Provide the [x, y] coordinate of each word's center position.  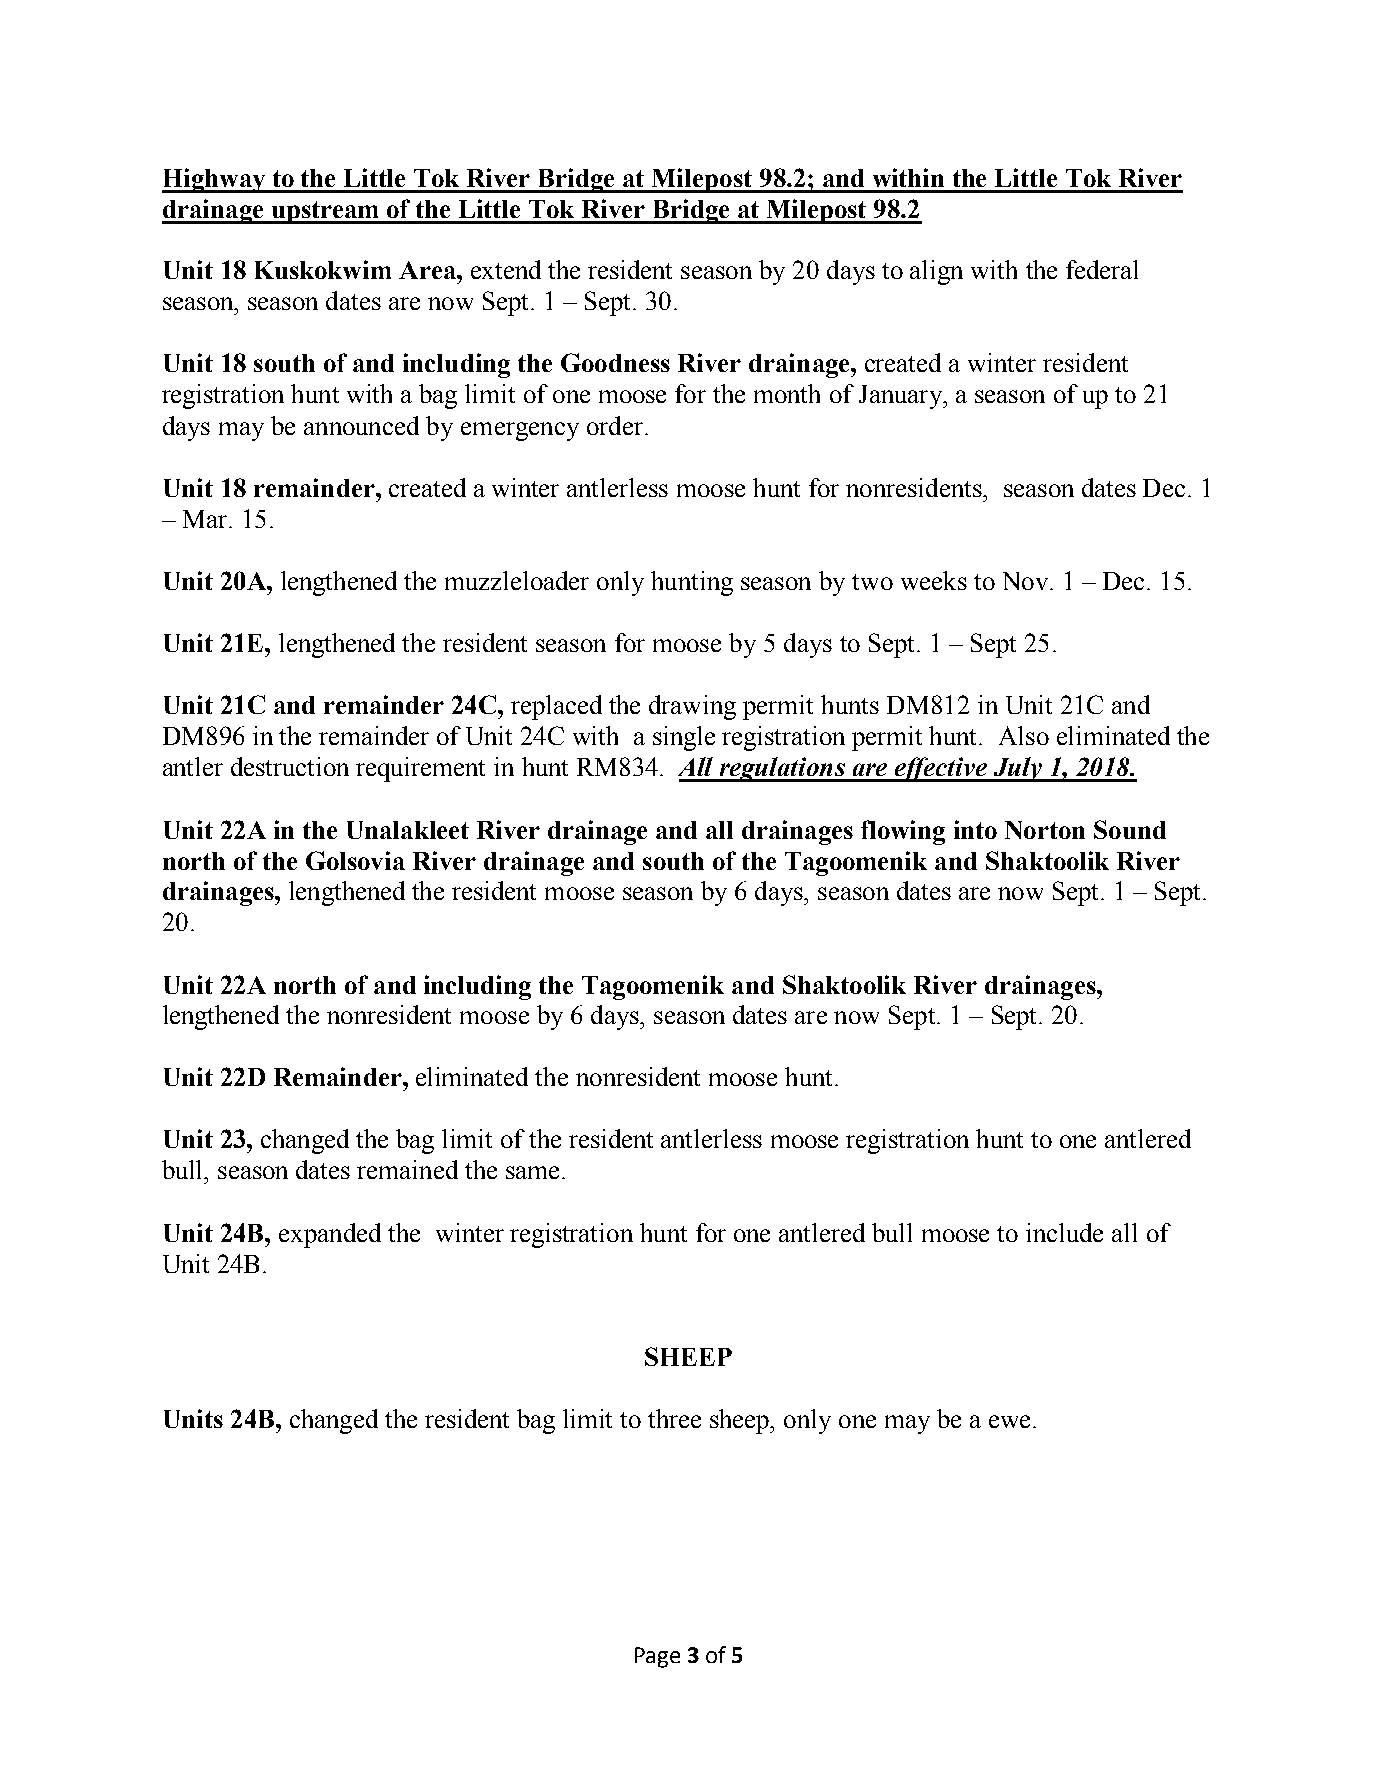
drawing [692, 707]
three [674, 1418]
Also [1024, 735]
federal [1102, 269]
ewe [1009, 1421]
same [532, 1172]
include [1064, 1232]
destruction [290, 766]
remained [407, 1169]
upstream [325, 212]
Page [657, 1657]
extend [506, 269]
